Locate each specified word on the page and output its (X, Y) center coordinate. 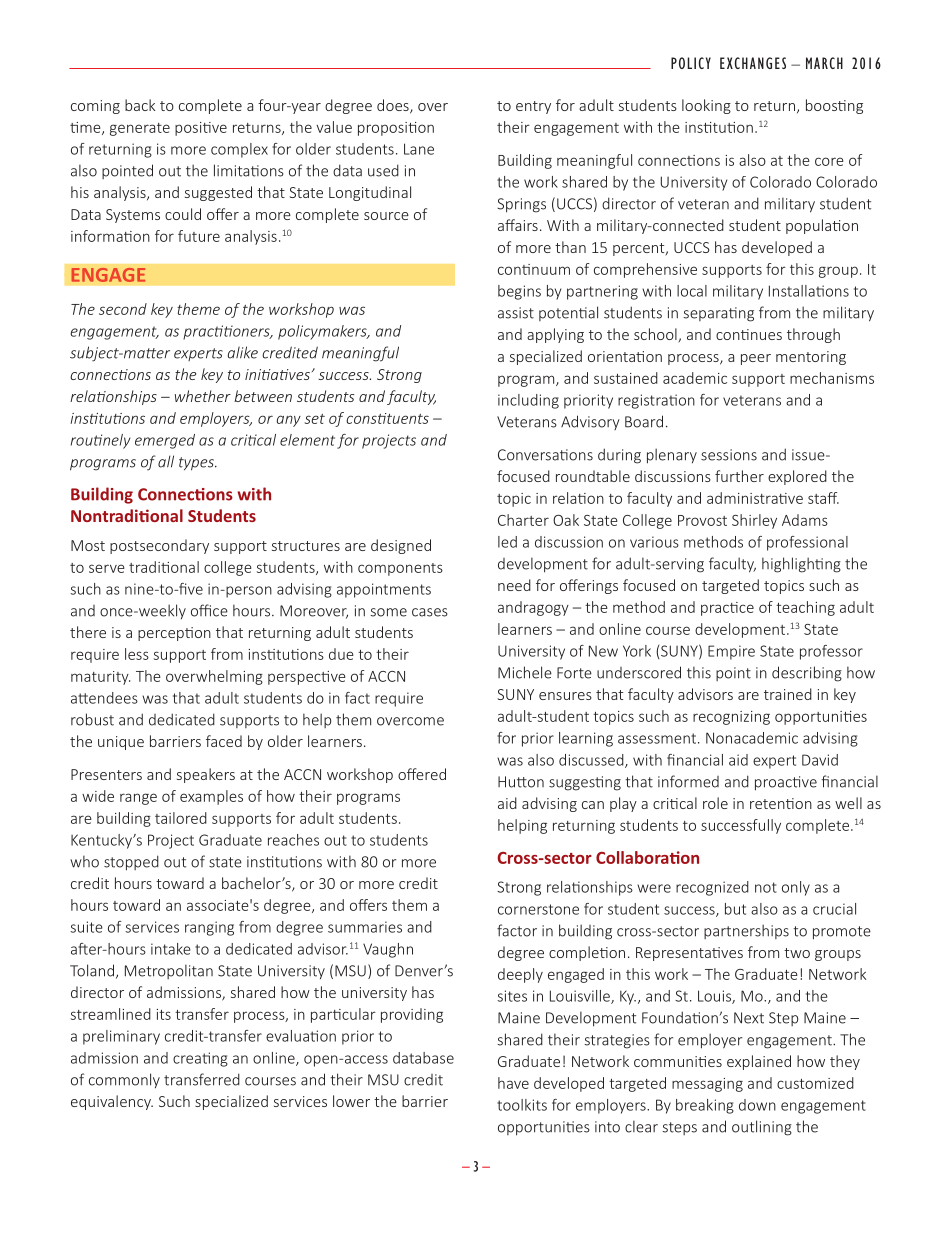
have (513, 1083)
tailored (181, 818)
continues (749, 334)
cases (430, 612)
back (140, 105)
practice (727, 609)
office (209, 610)
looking (706, 106)
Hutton (521, 782)
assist (516, 313)
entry (533, 107)
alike (243, 352)
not (766, 887)
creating (200, 1059)
